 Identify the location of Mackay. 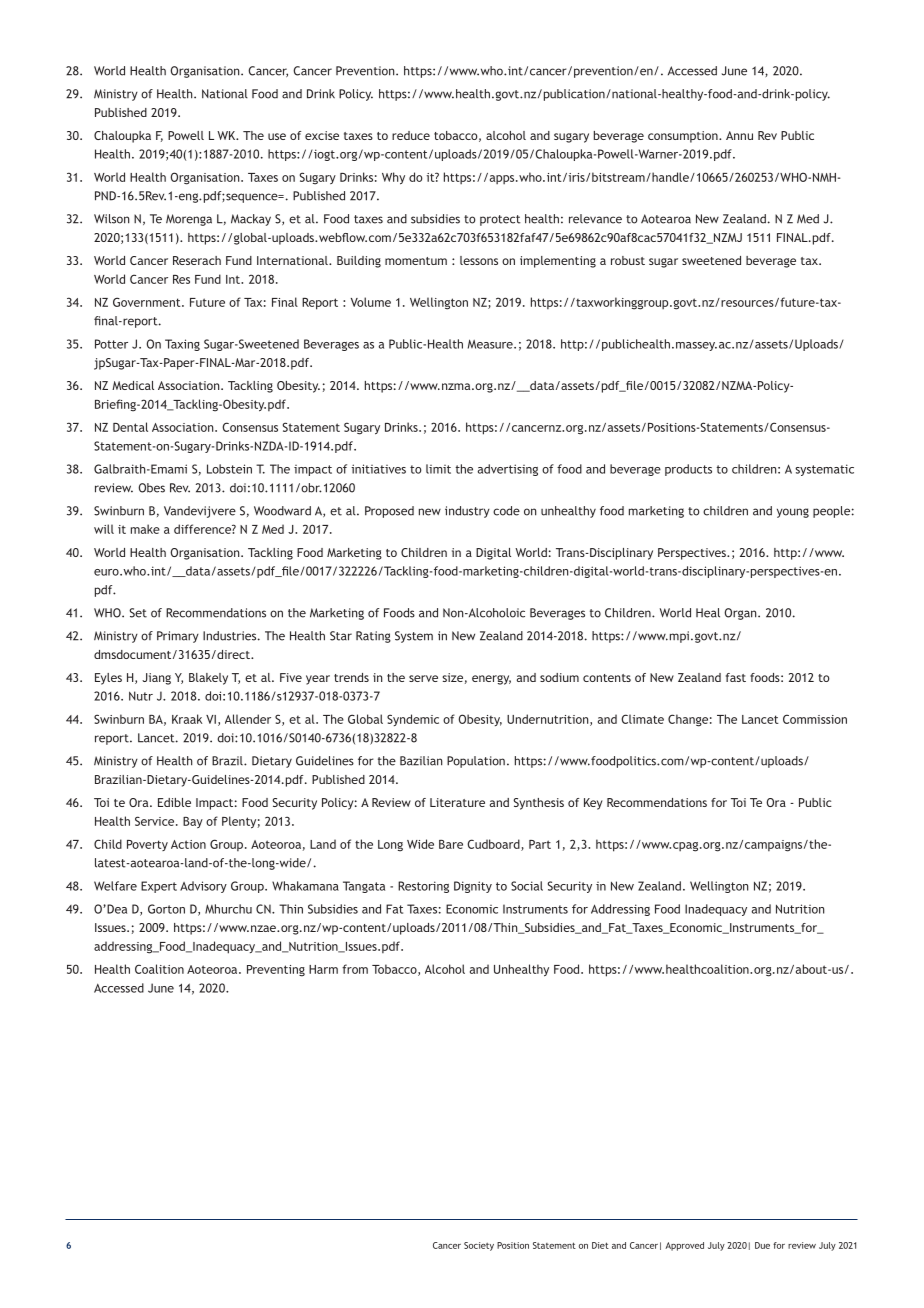
(251, 220).
